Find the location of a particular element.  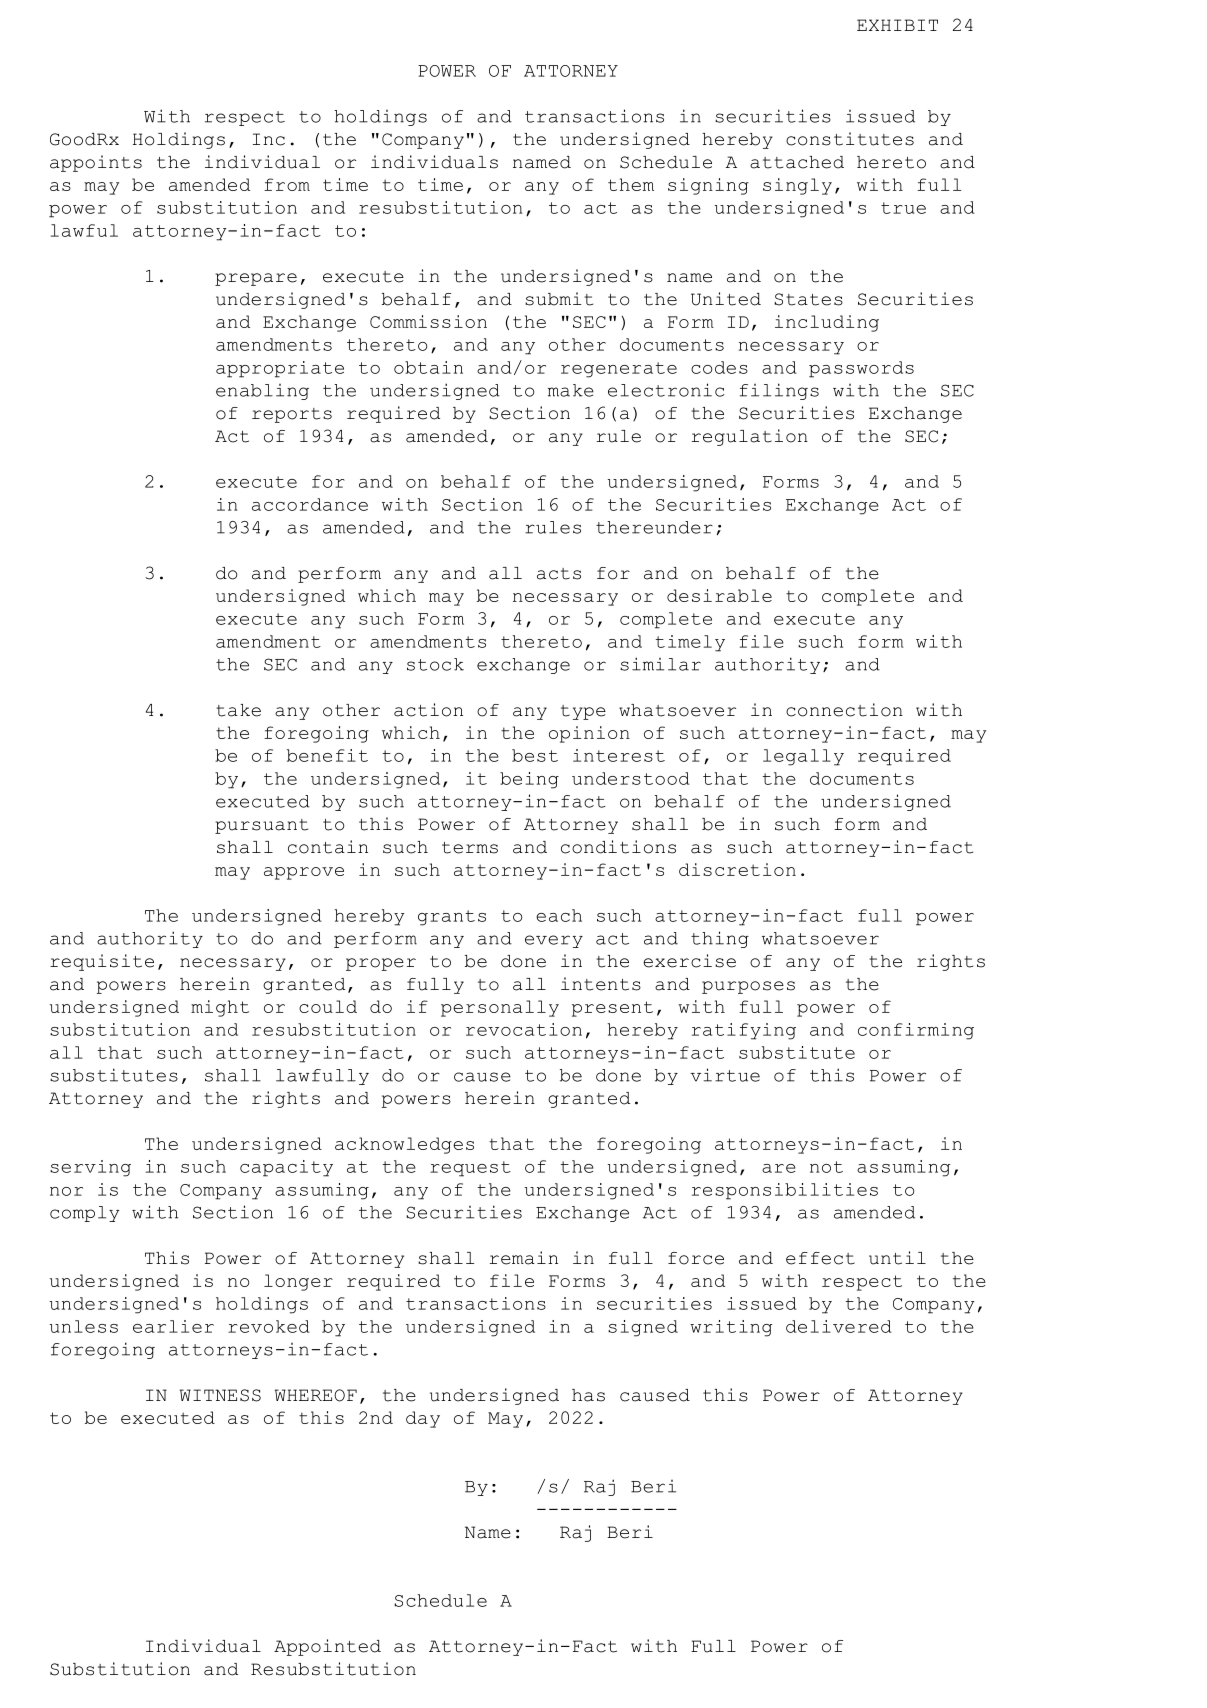

acts is located at coordinates (559, 574).
